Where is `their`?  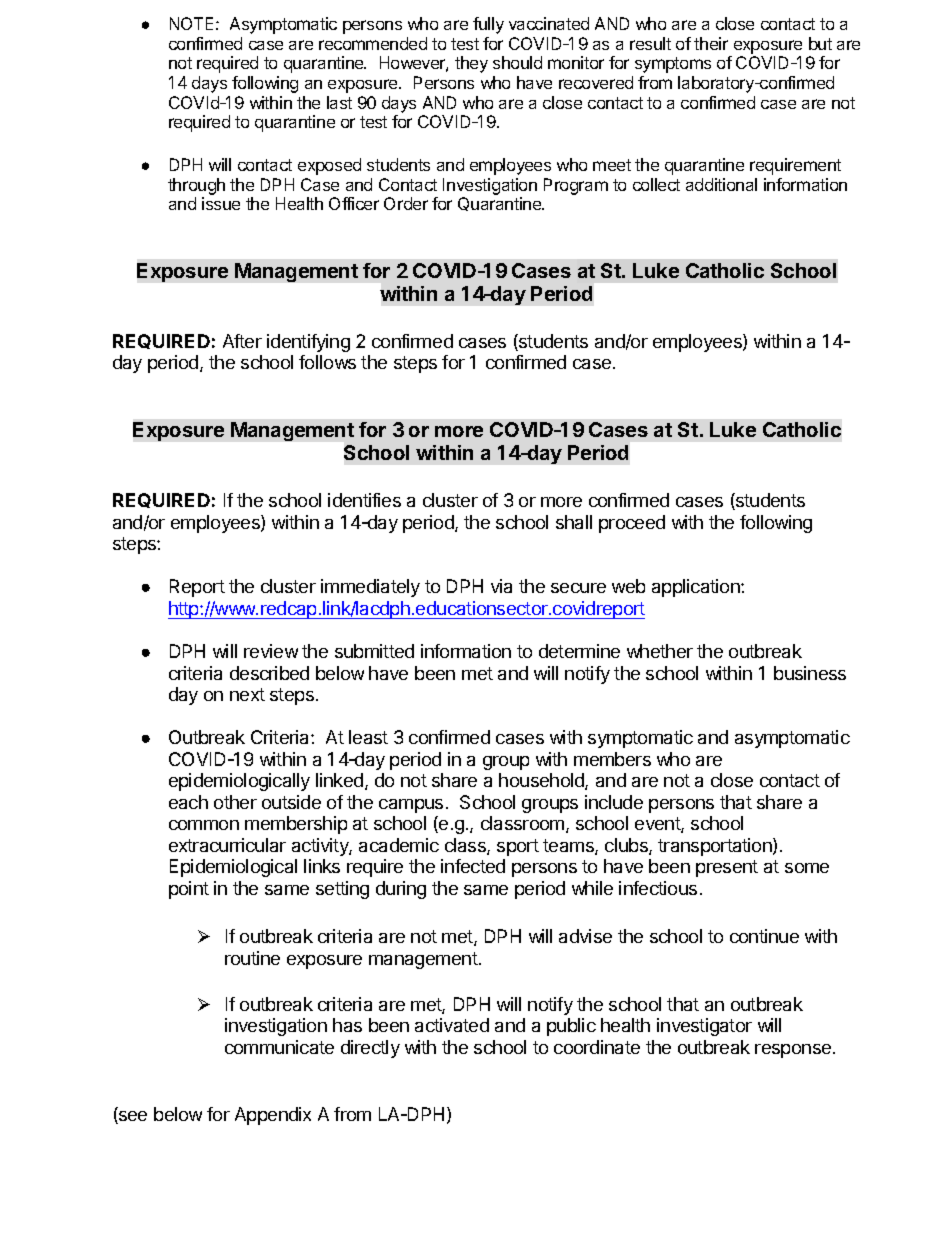 their is located at coordinates (711, 43).
